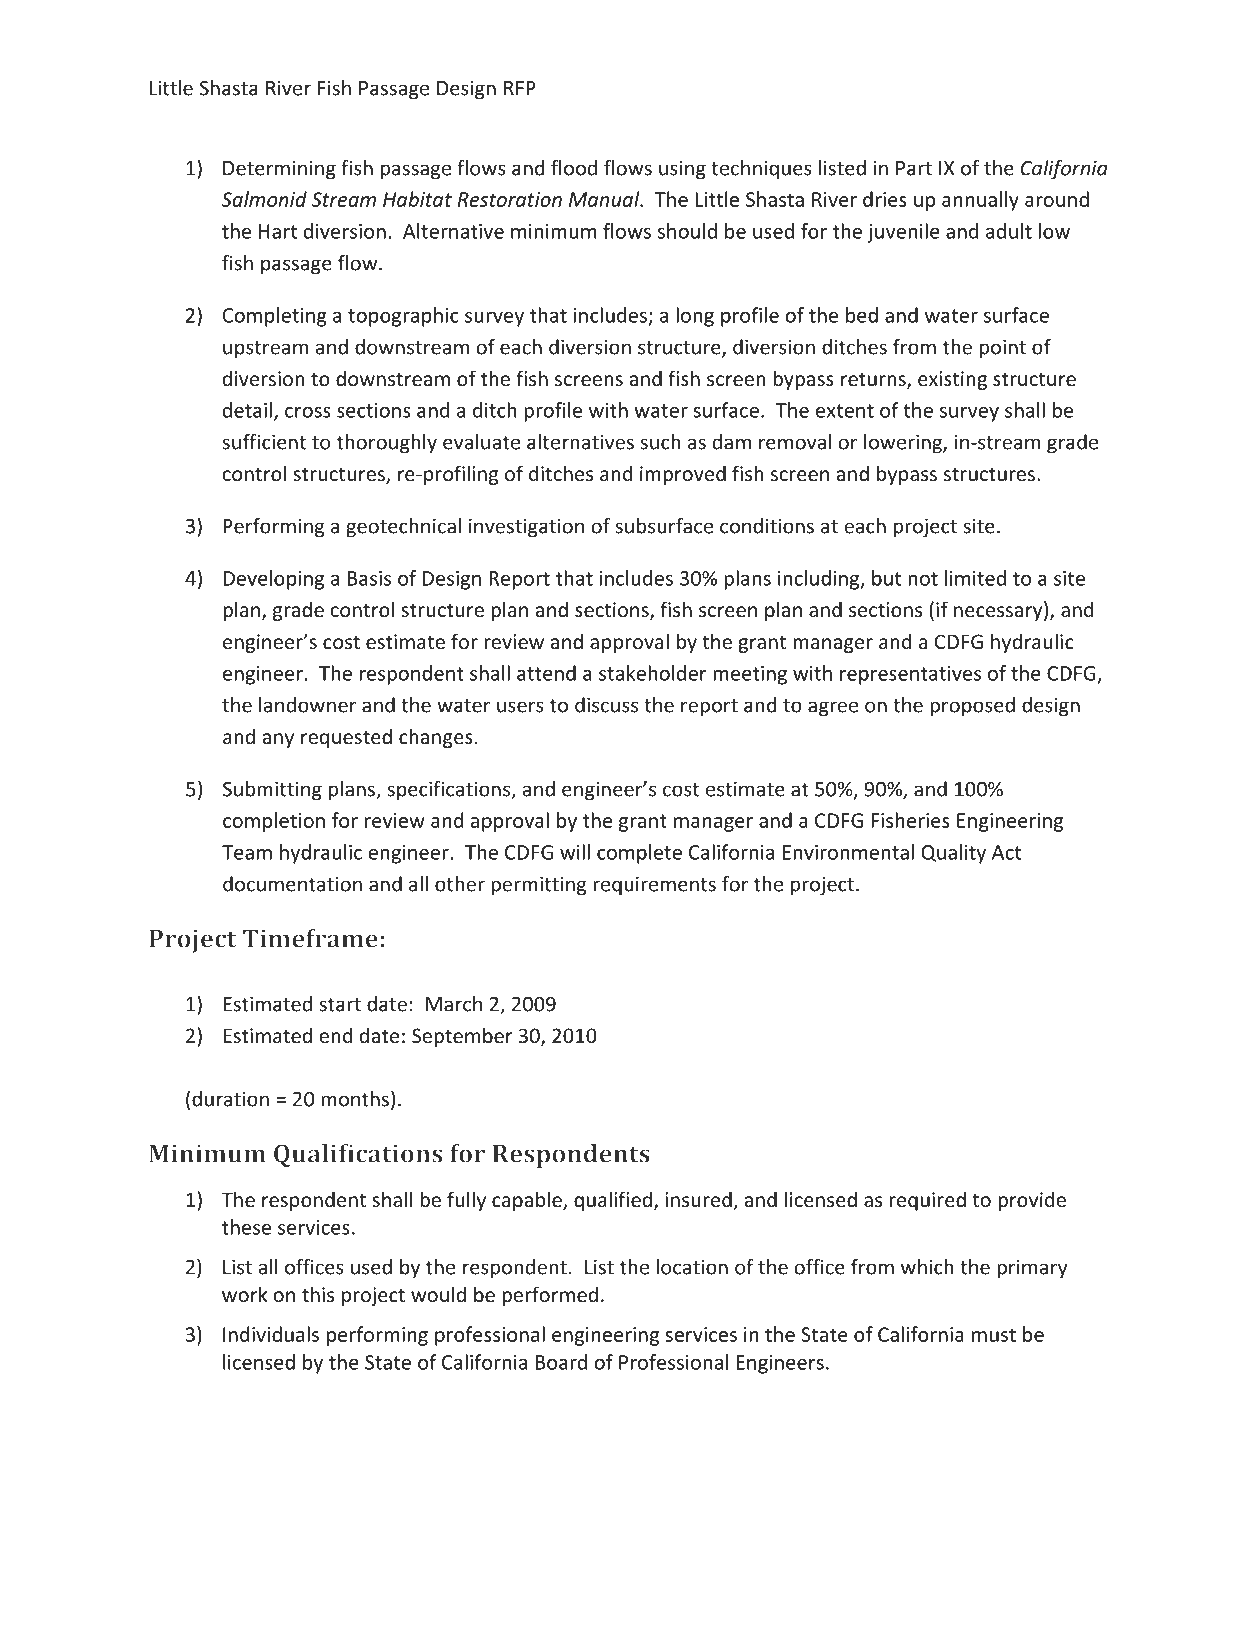  What do you see at coordinates (606, 705) in the document?
I see `discuss` at bounding box center [606, 705].
